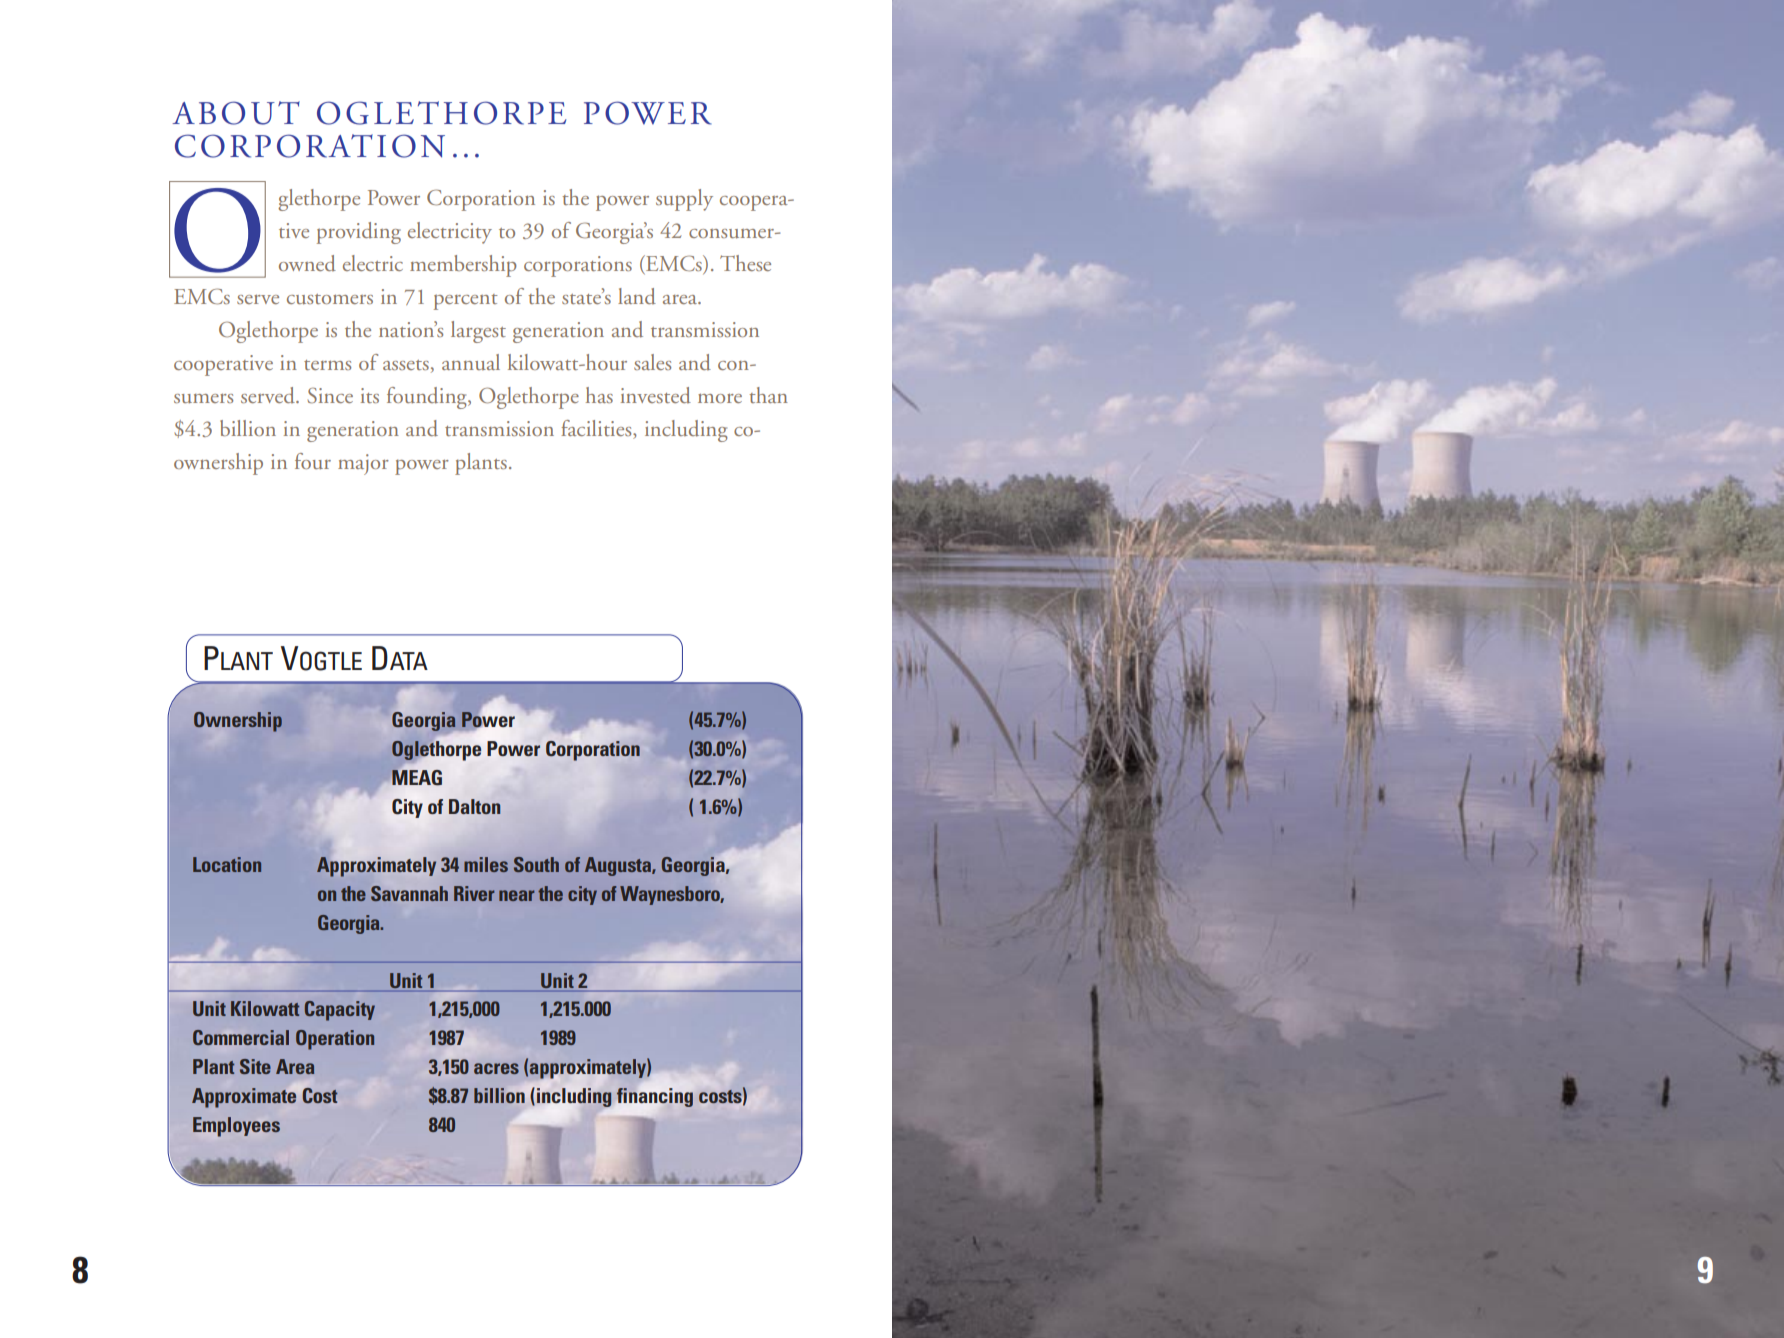 The width and height of the image is (1784, 1338). I want to click on four, so click(313, 461).
